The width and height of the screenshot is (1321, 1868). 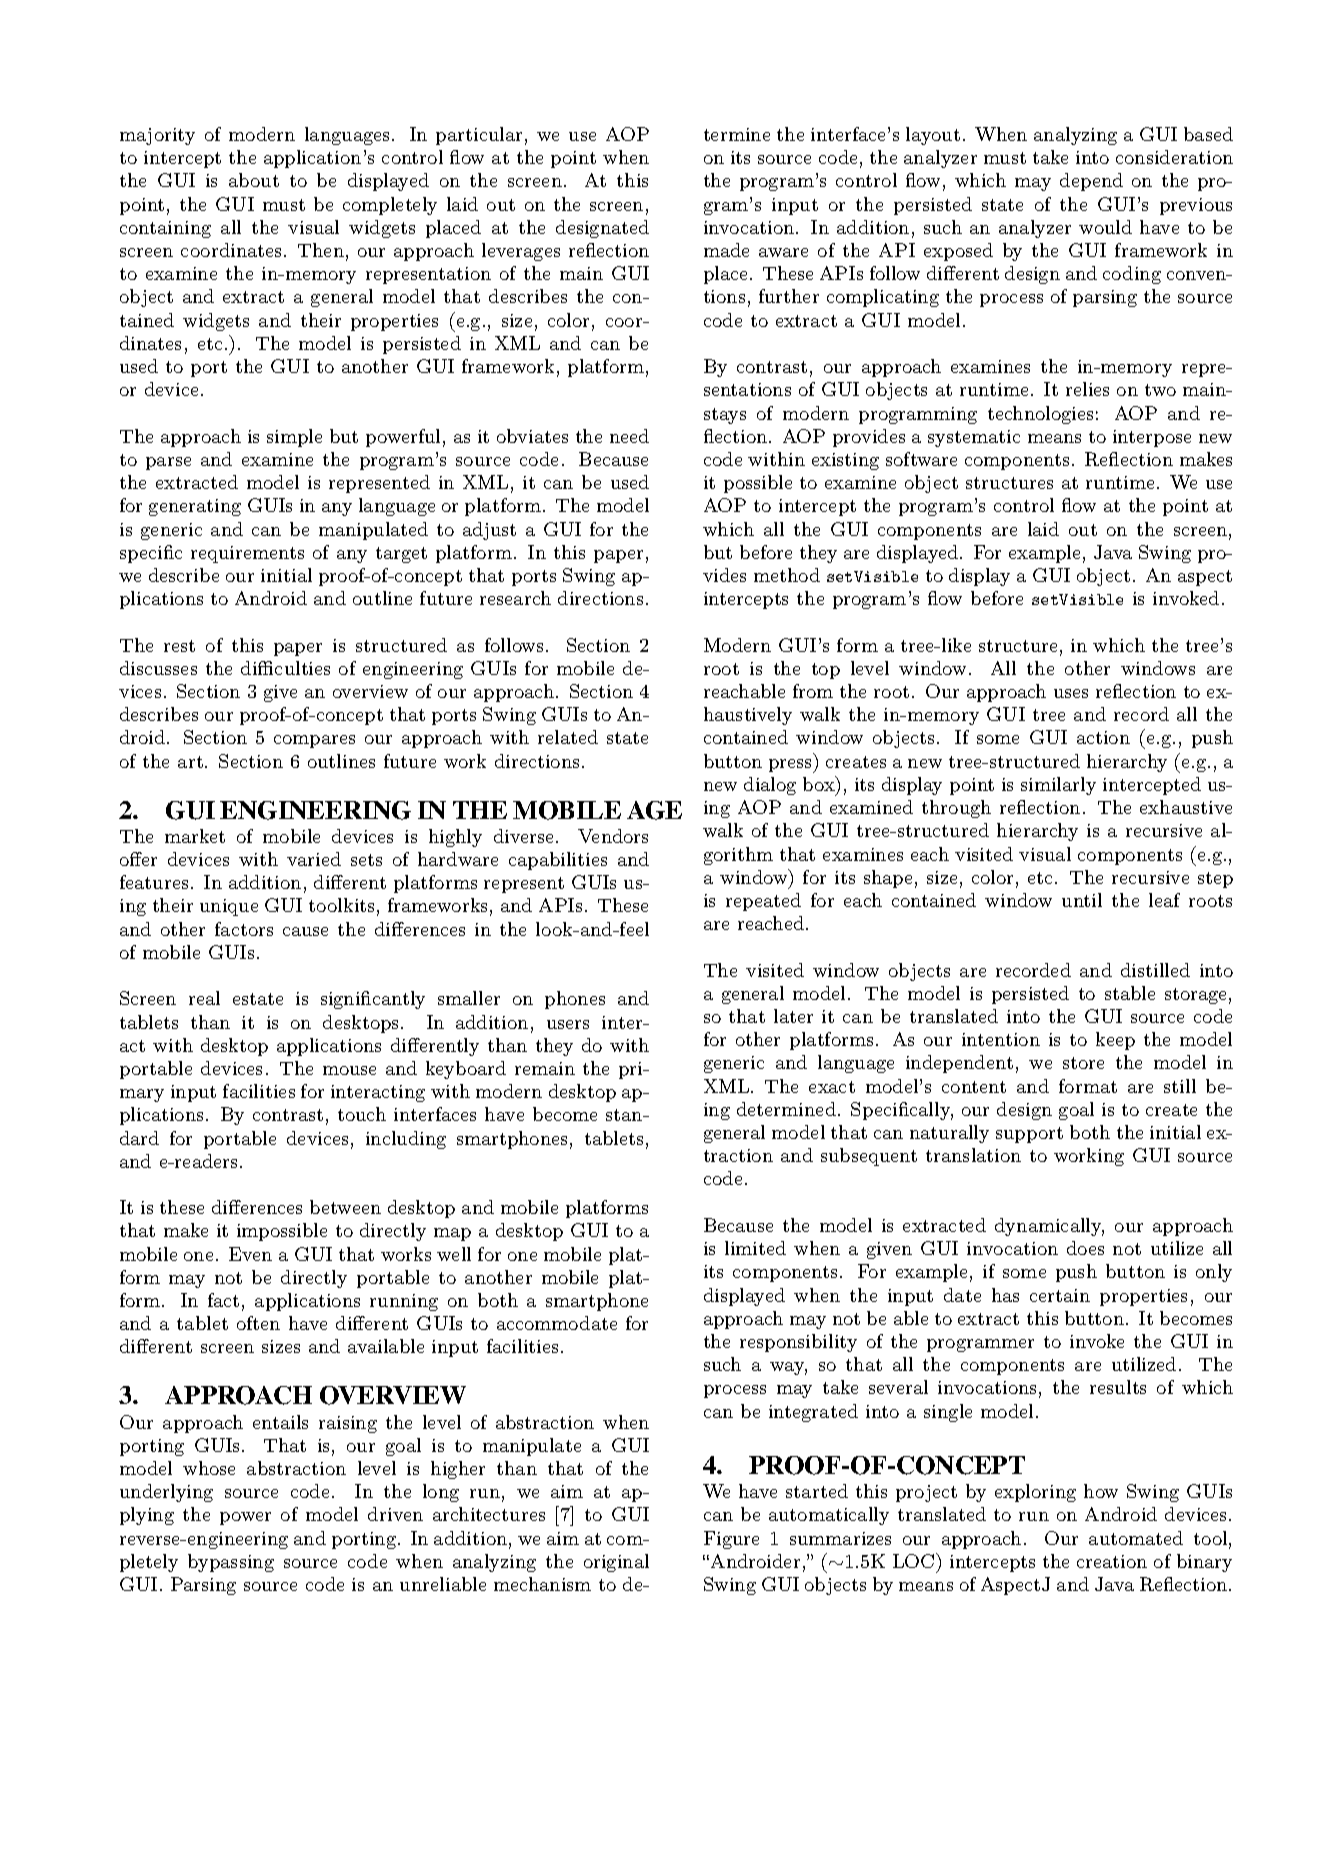 What do you see at coordinates (629, 436) in the screenshot?
I see `need` at bounding box center [629, 436].
